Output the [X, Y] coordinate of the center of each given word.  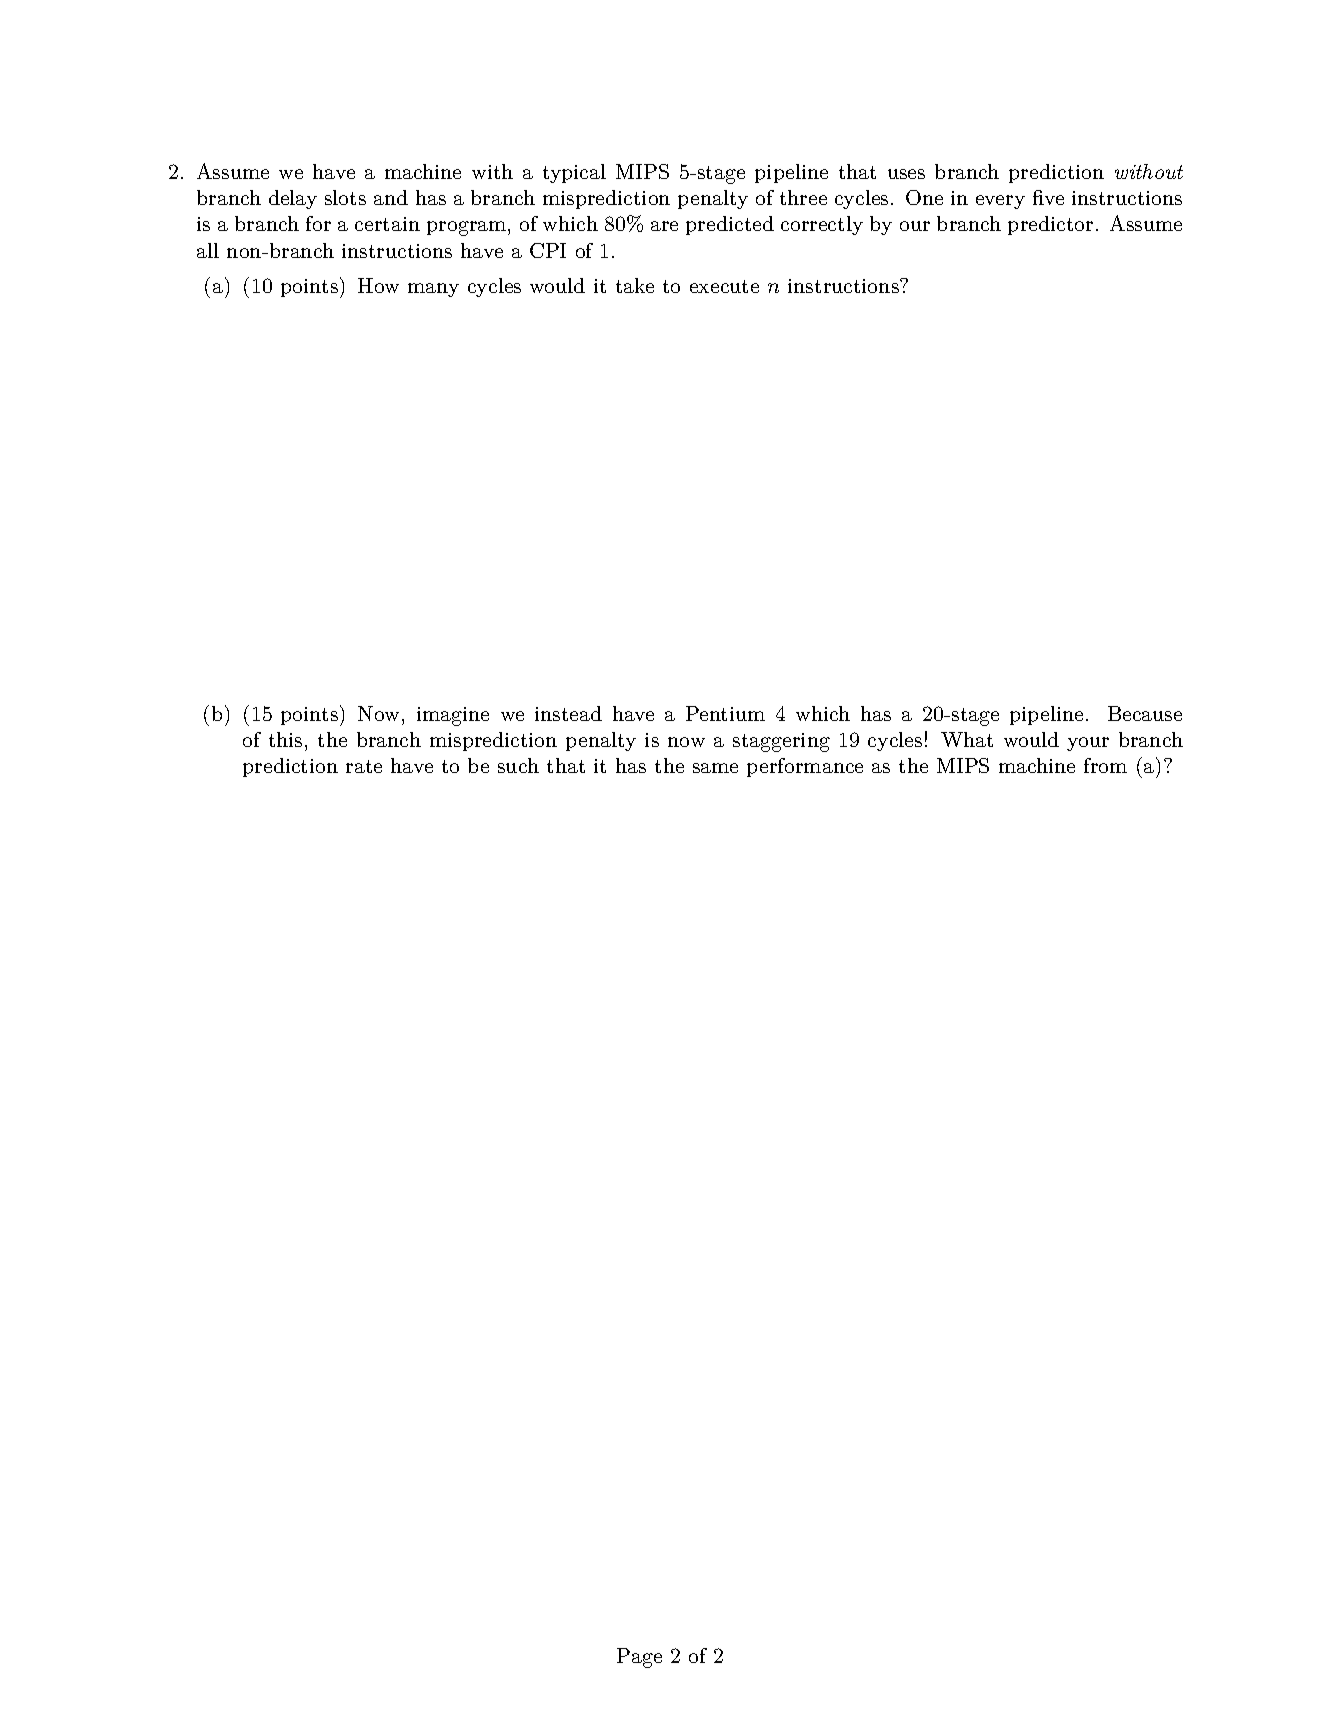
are [664, 226]
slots [345, 197]
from [1105, 765]
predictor [1050, 225]
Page [639, 1658]
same [715, 768]
